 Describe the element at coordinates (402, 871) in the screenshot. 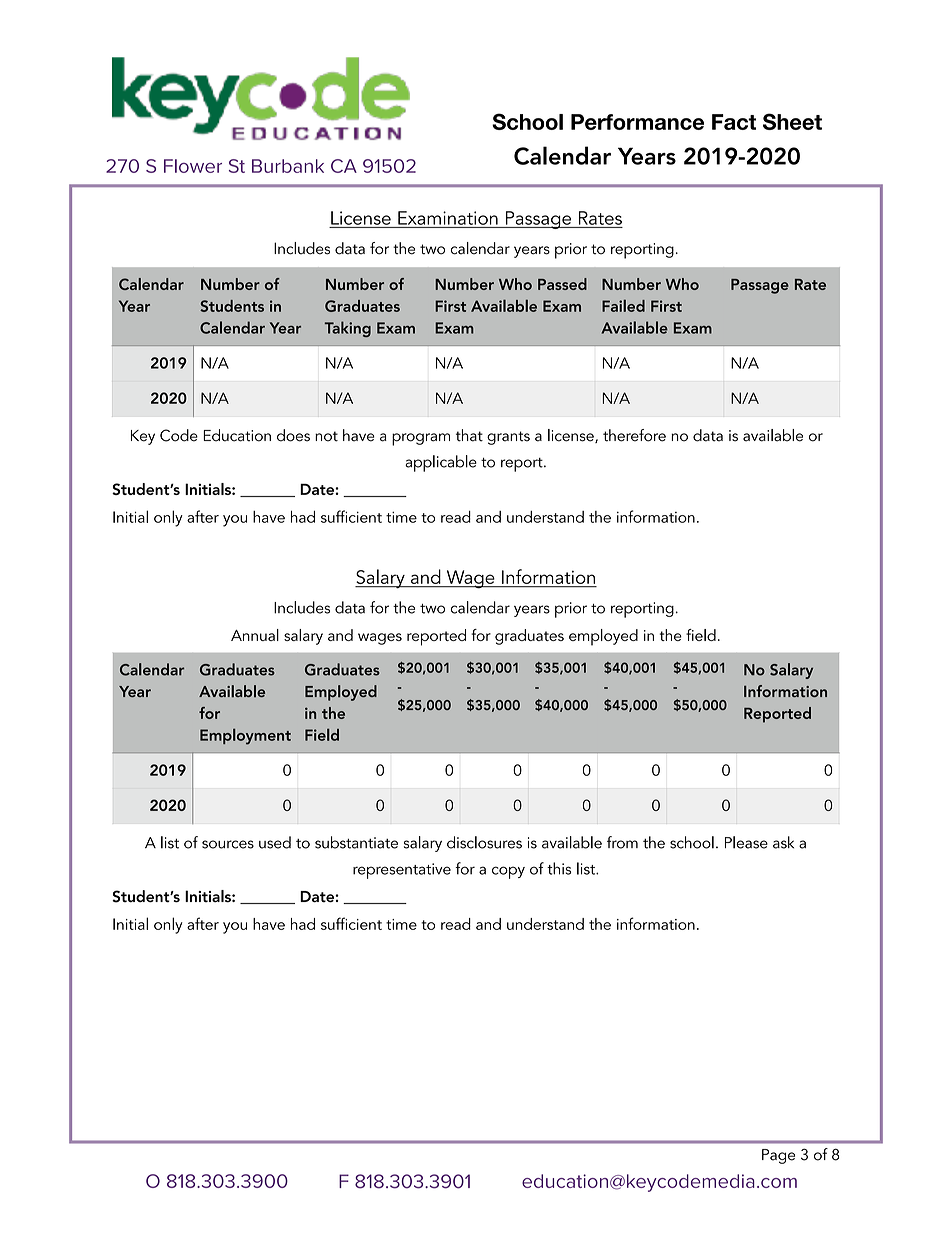

I see `representative` at that location.
